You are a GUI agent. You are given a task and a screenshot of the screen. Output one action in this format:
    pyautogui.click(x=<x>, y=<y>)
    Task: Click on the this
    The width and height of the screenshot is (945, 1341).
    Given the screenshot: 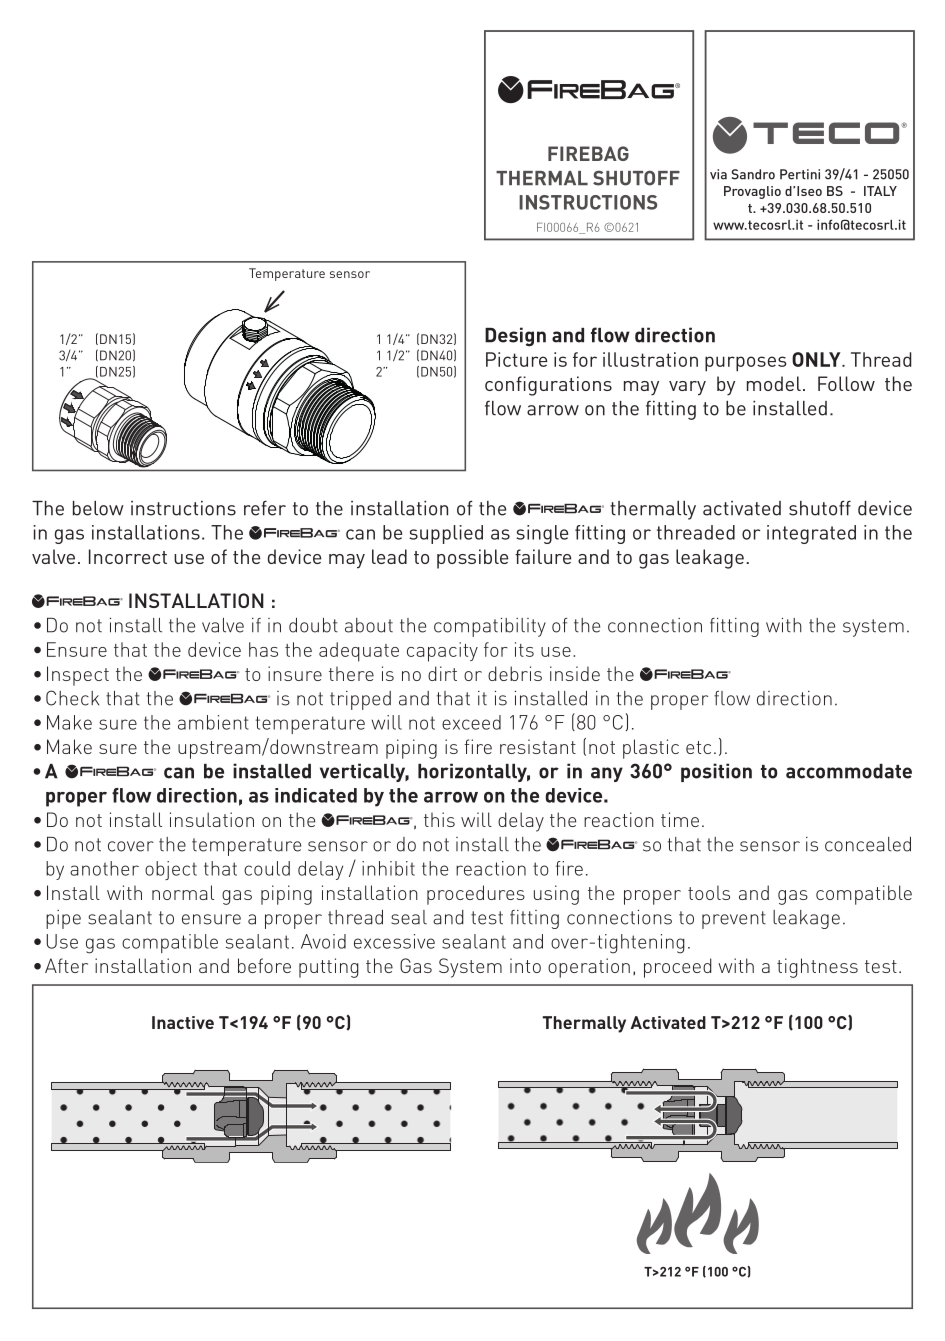 What is the action you would take?
    pyautogui.click(x=439, y=819)
